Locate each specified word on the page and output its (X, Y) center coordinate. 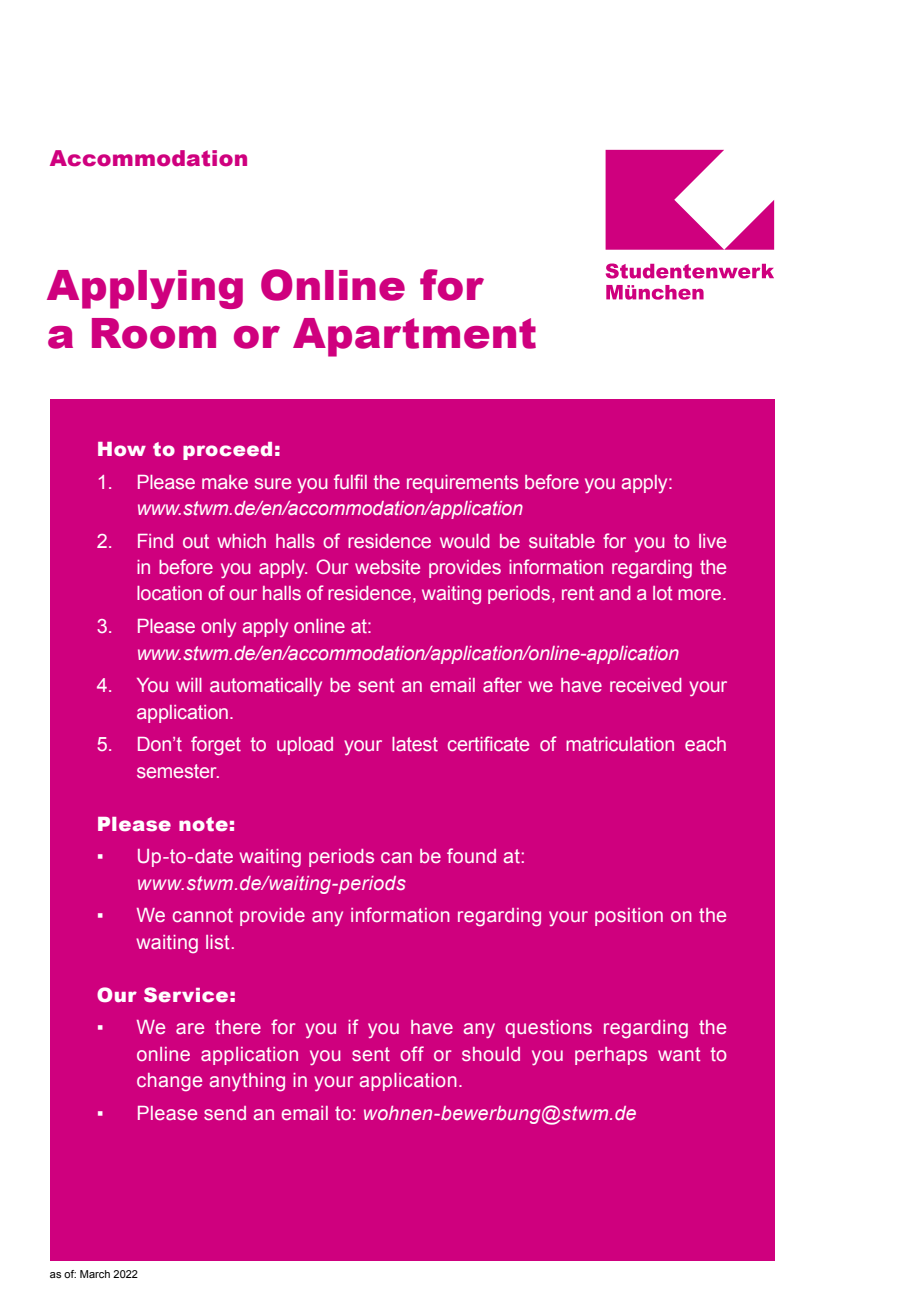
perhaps (611, 1056)
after (502, 684)
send (225, 1113)
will (189, 685)
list (217, 942)
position (629, 917)
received (645, 685)
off (412, 1053)
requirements (462, 484)
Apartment (414, 337)
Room (154, 333)
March (95, 1274)
